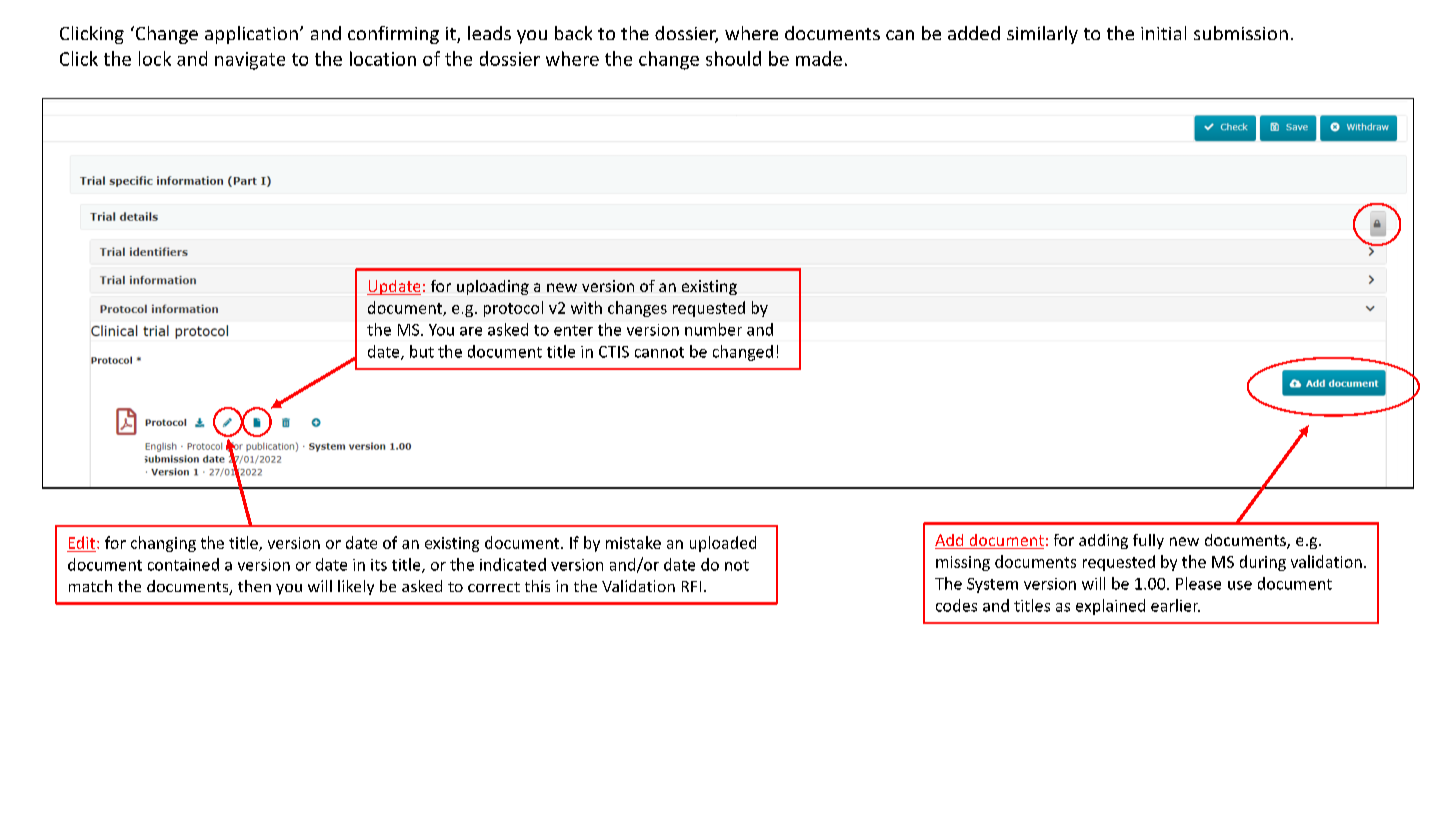 The width and height of the screenshot is (1456, 819). What do you see at coordinates (1163, 33) in the screenshot?
I see `initial` at bounding box center [1163, 33].
